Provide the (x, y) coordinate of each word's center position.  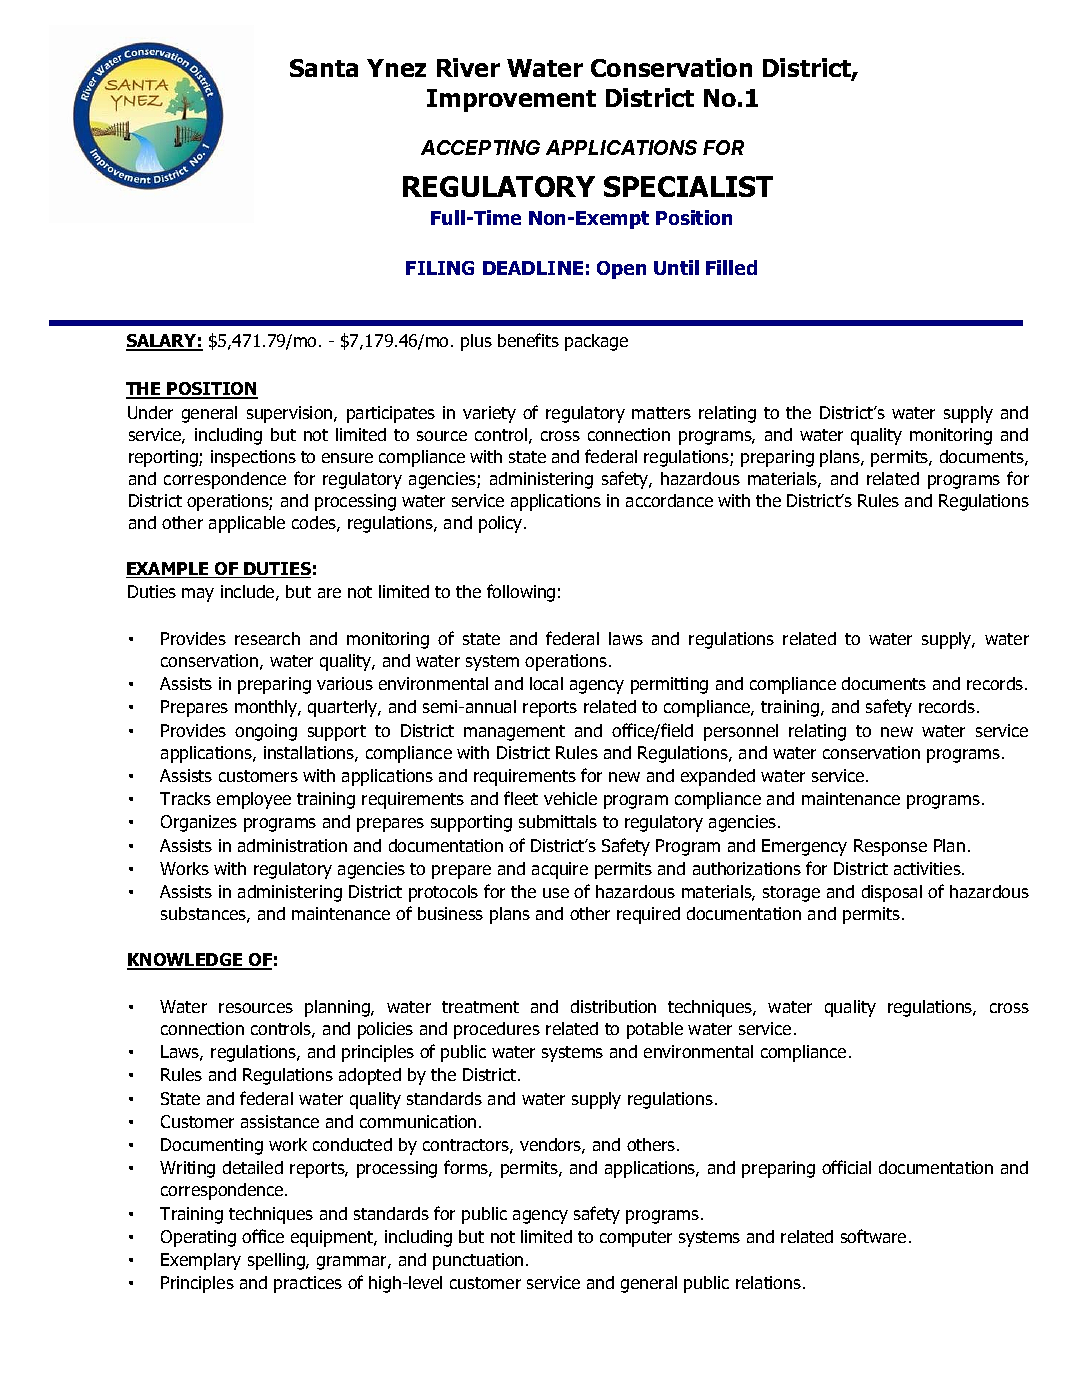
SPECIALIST (688, 186)
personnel (741, 732)
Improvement (511, 100)
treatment (480, 1007)
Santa (324, 68)
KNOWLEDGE (186, 961)
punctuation (478, 1261)
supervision (291, 414)
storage (791, 894)
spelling (277, 1261)
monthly (267, 708)
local (546, 683)
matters (661, 413)
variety (489, 414)
